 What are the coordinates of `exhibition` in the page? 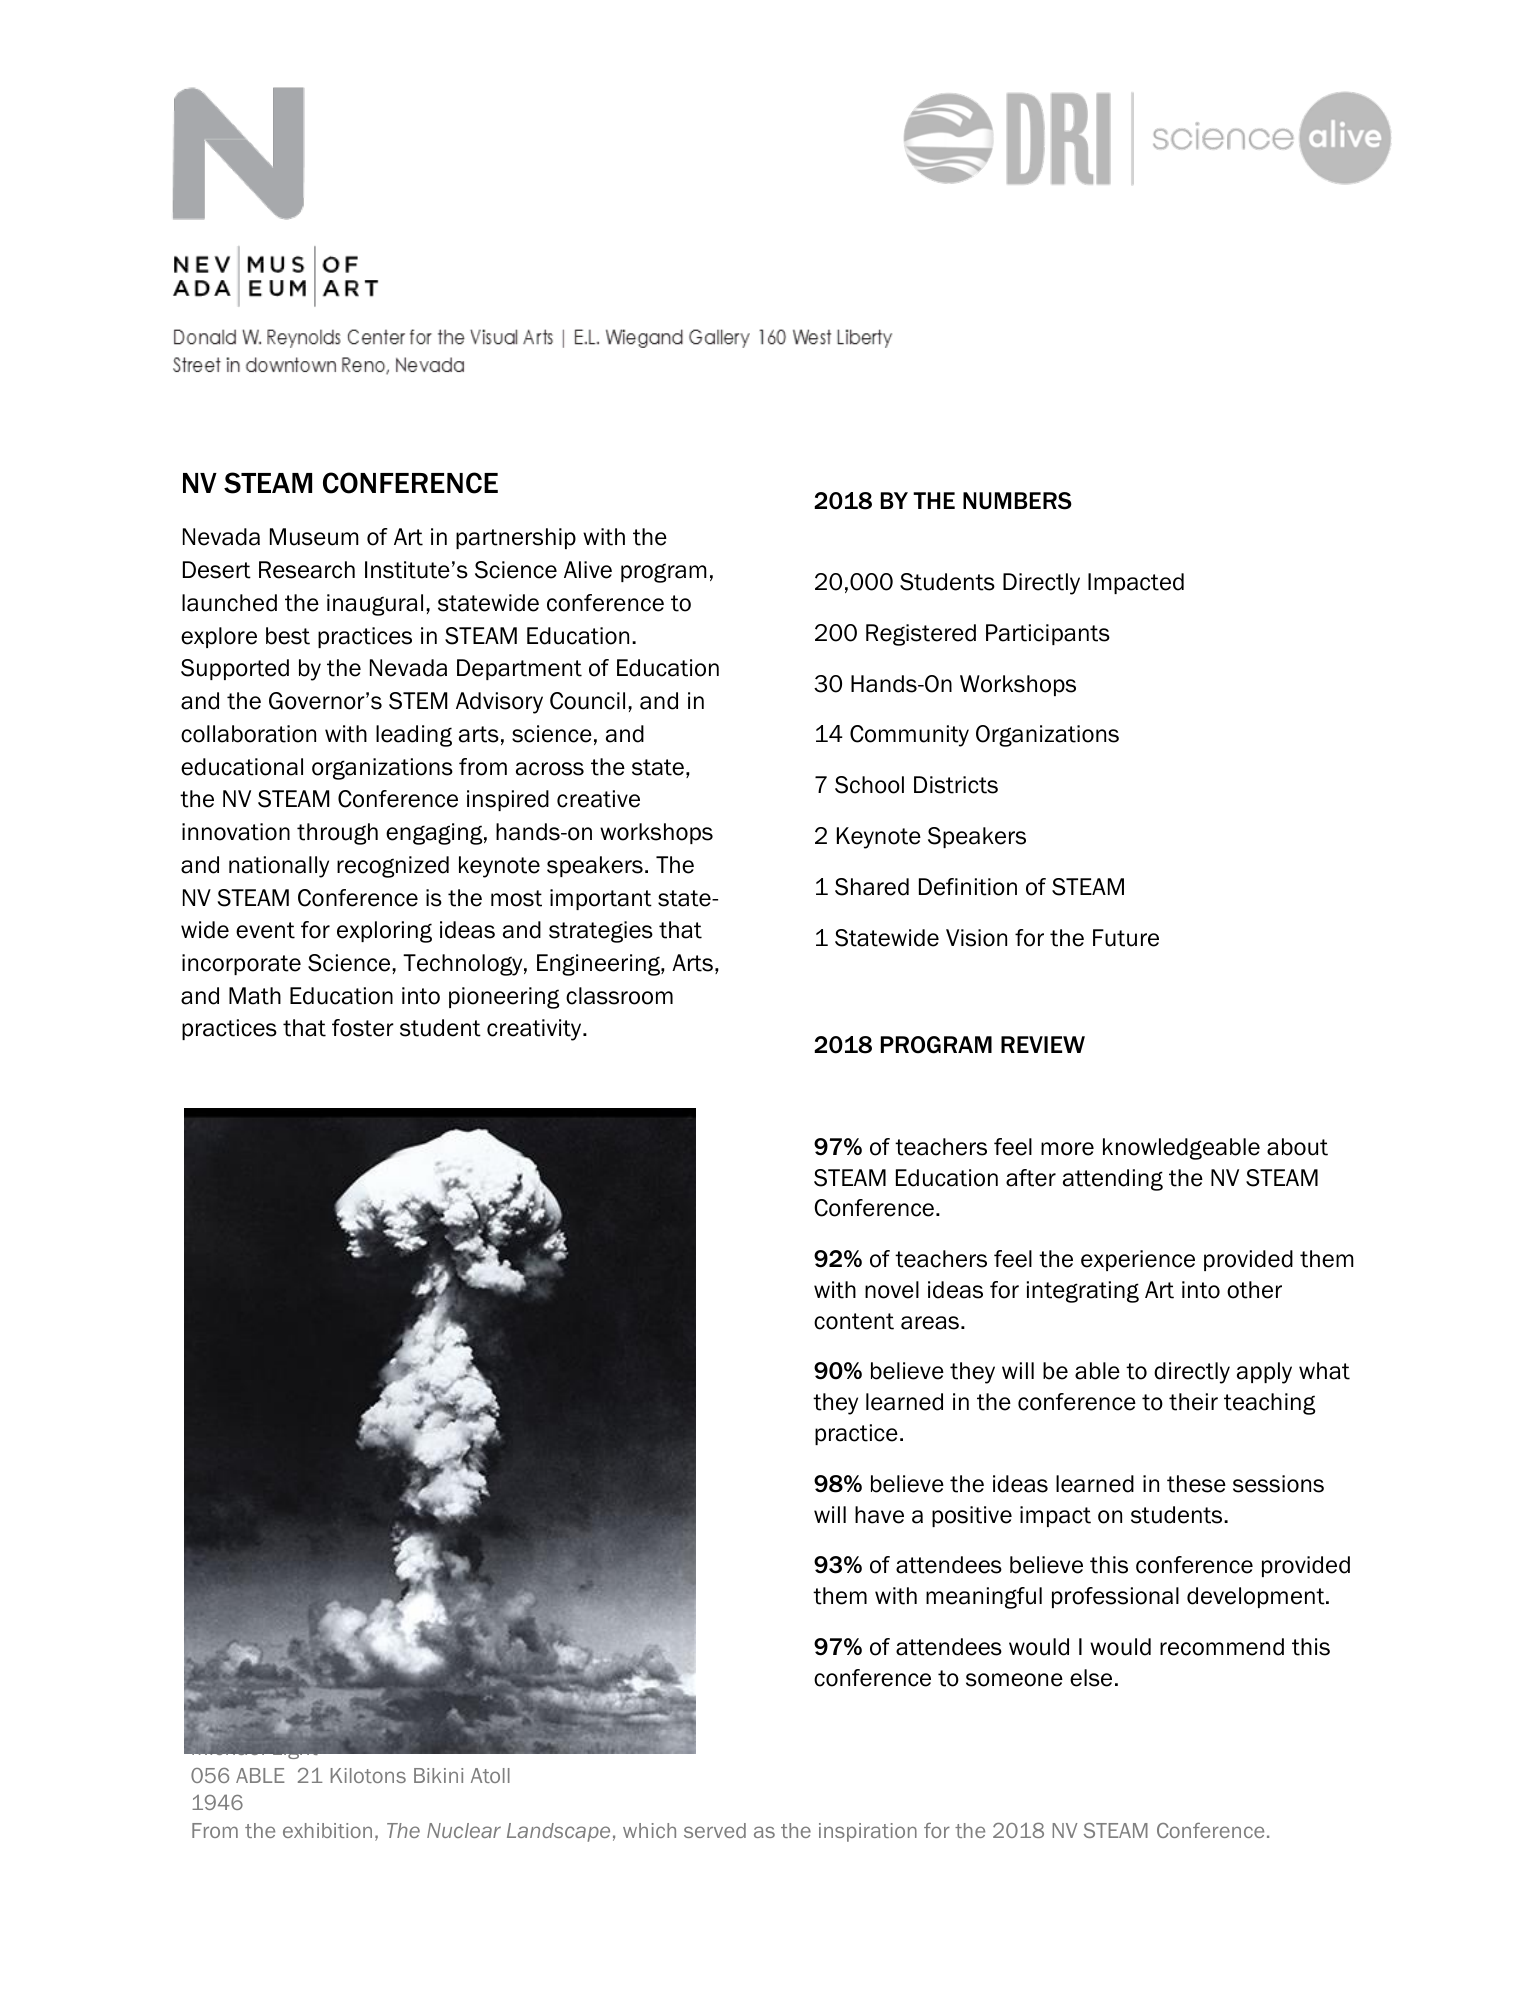 It's located at (327, 1830).
